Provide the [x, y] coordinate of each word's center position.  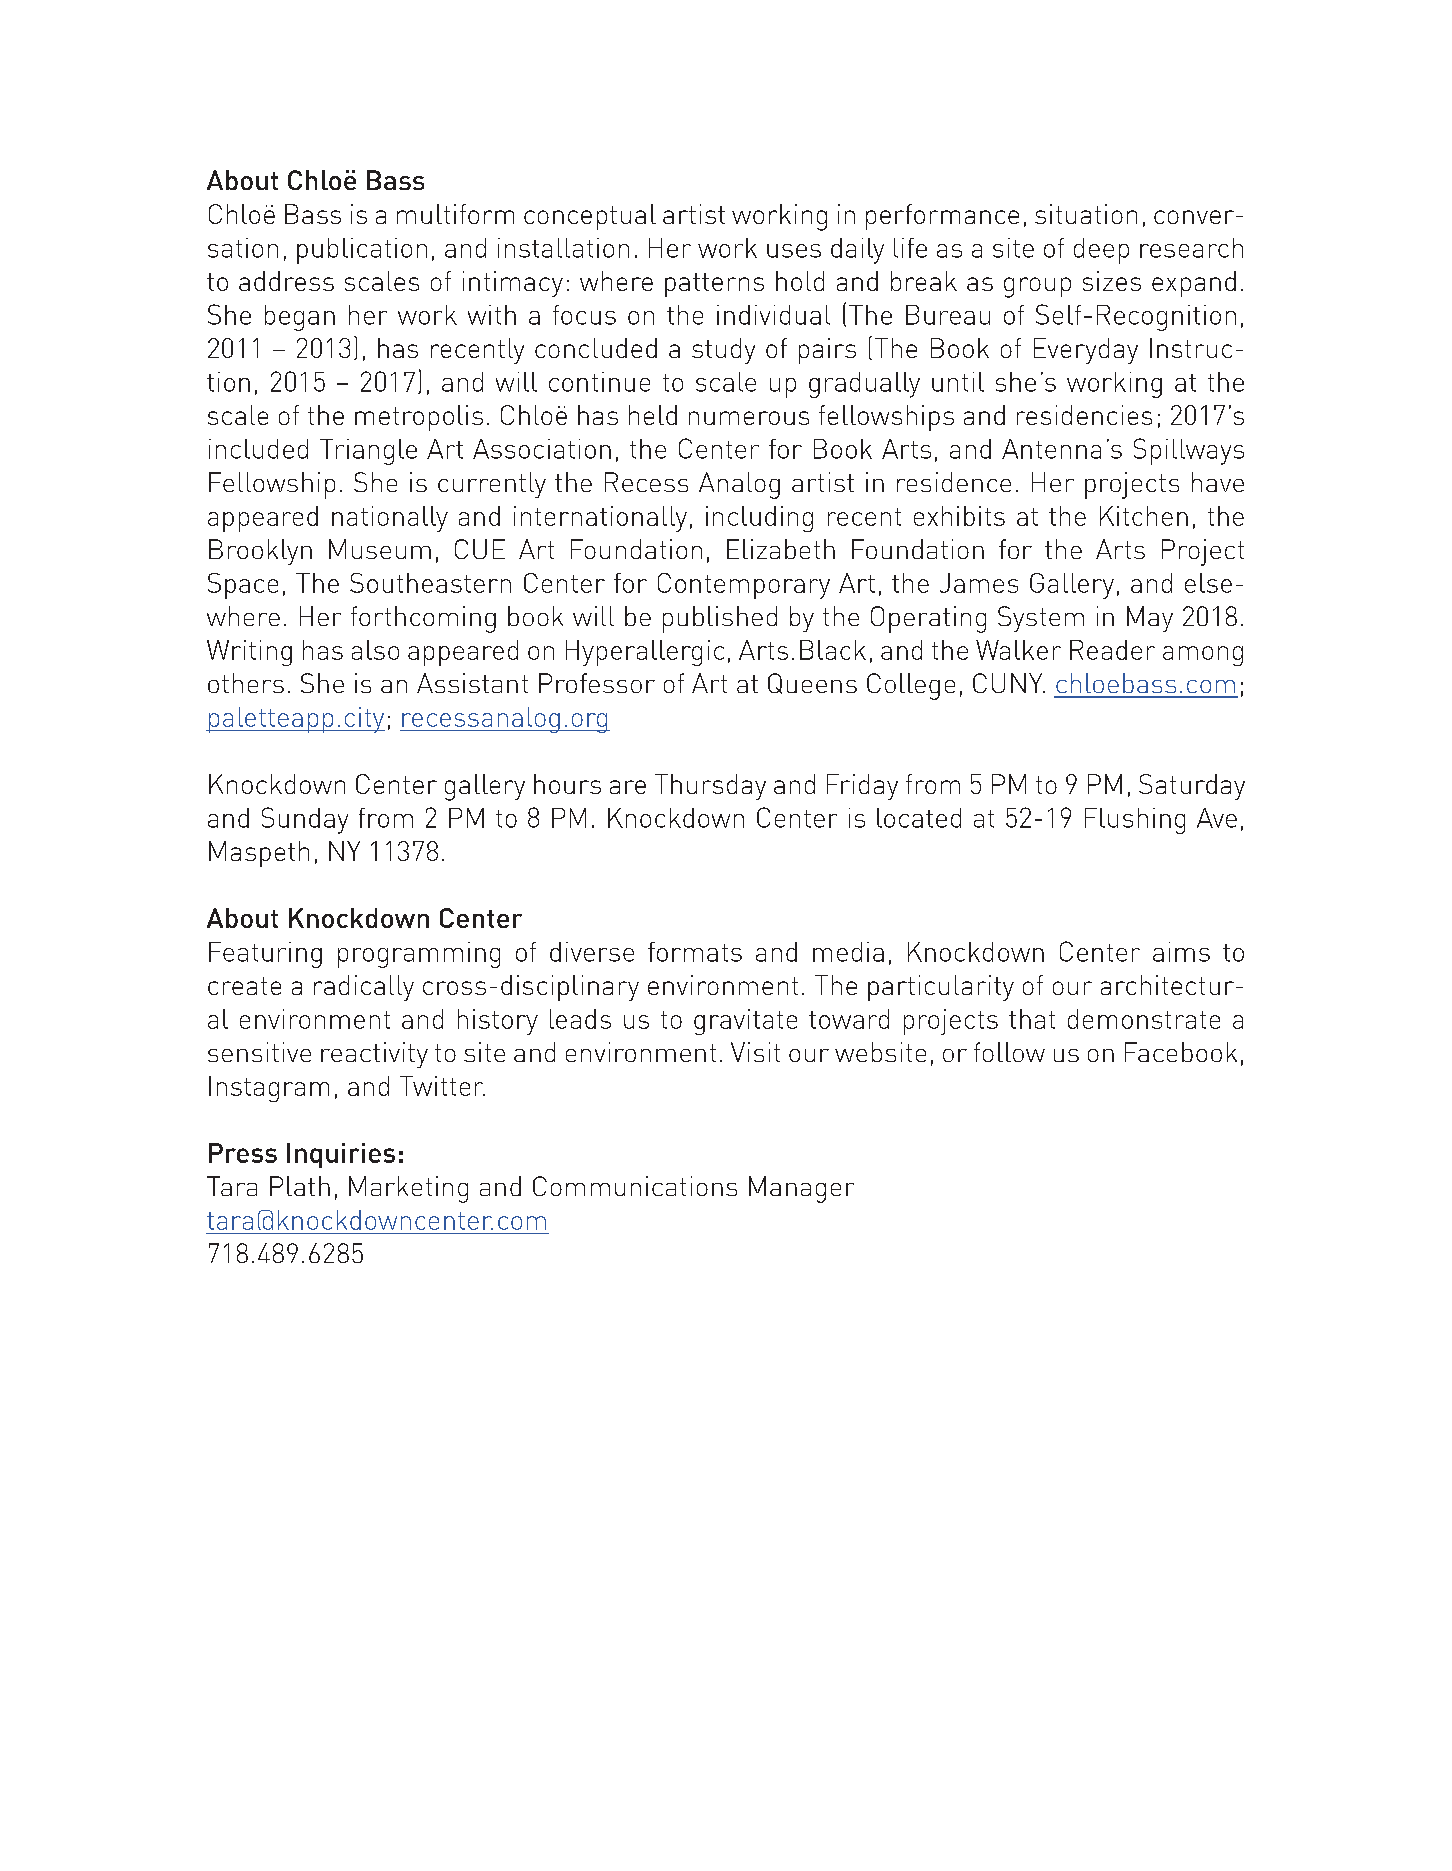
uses [794, 251]
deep [1101, 251]
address [286, 281]
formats [695, 952]
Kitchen [1144, 516]
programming [419, 955]
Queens [812, 683]
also [375, 650]
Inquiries [341, 1155]
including [759, 519]
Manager [801, 1189]
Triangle [368, 452]
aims [1181, 952]
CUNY [1009, 683]
